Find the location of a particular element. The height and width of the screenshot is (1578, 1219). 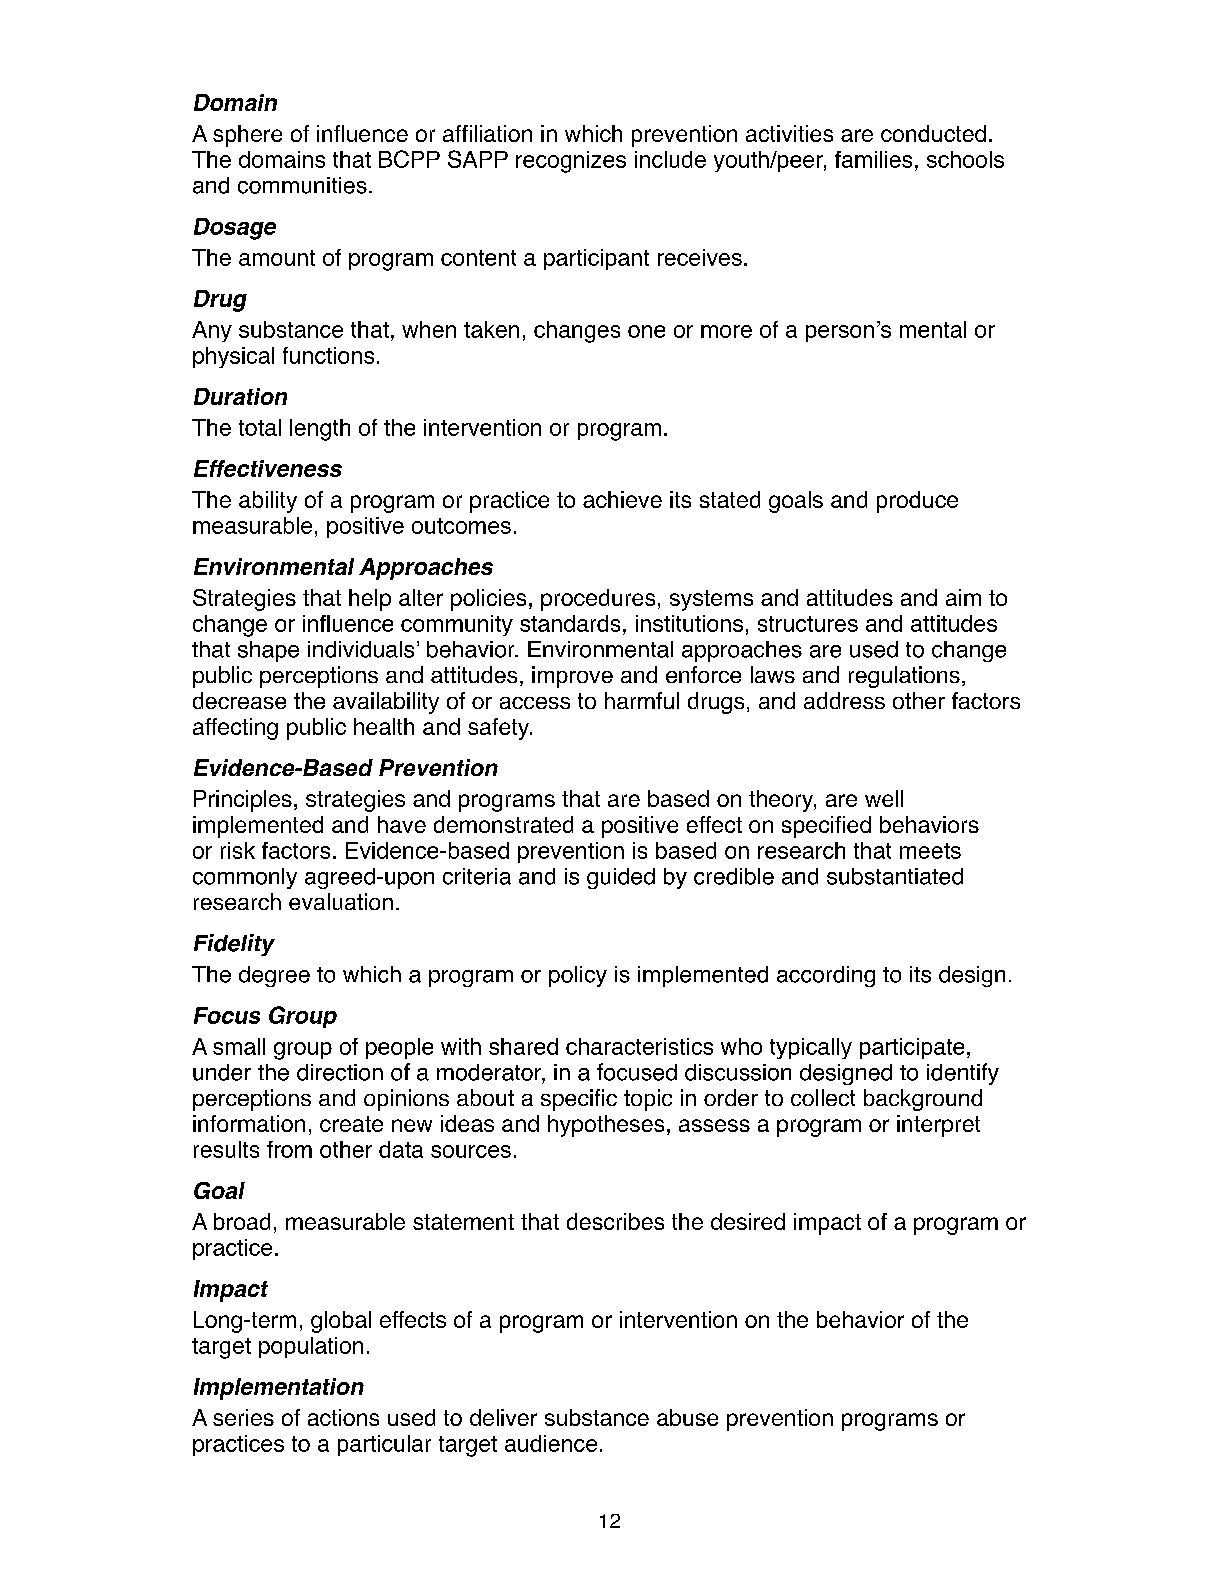

recognizes is located at coordinates (571, 162).
